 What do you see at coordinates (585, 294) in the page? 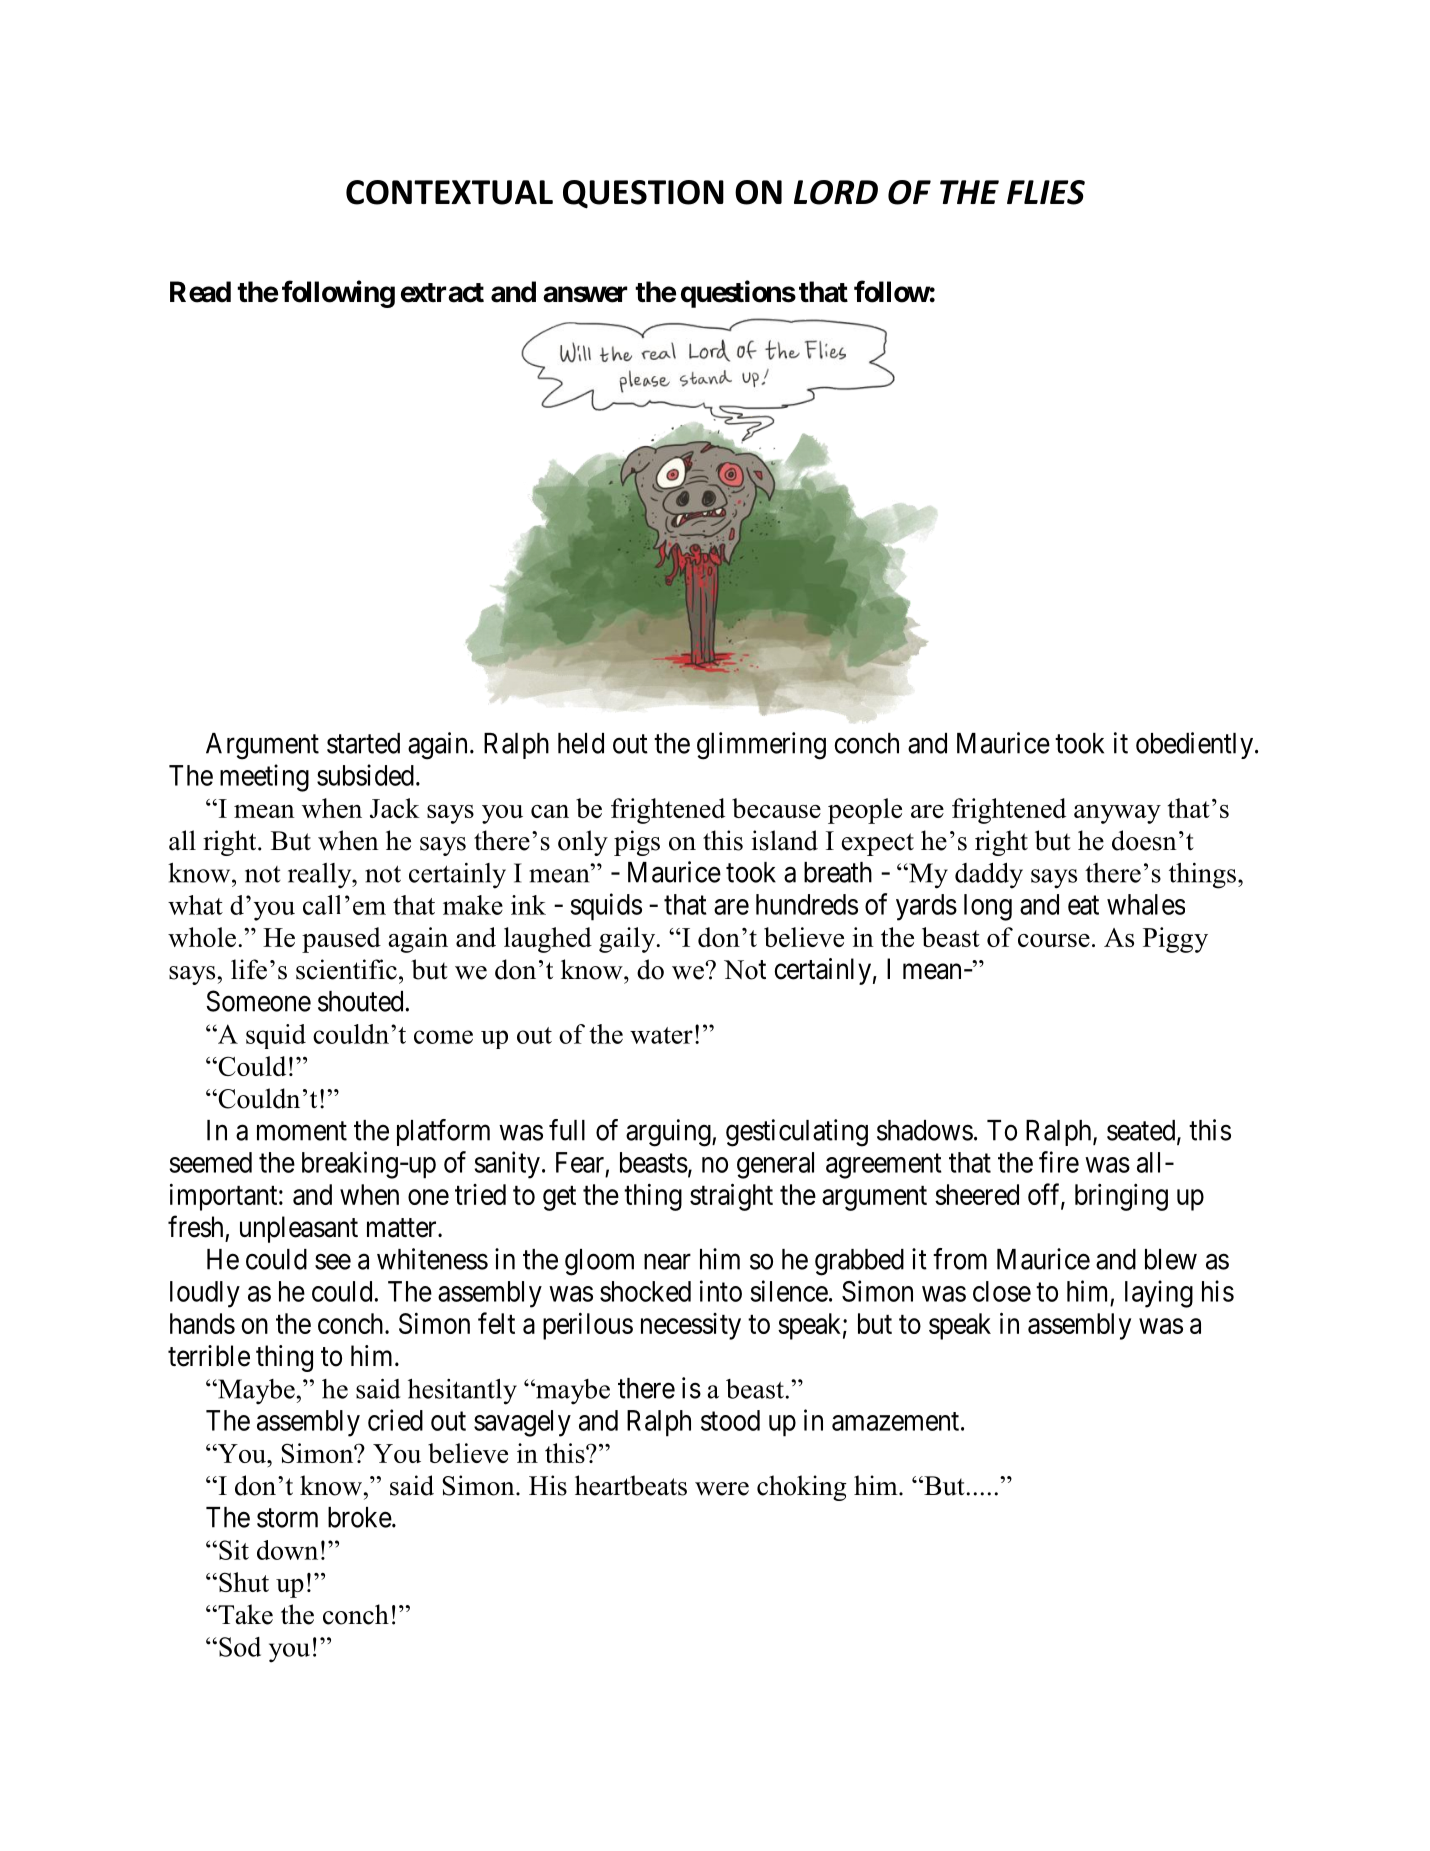
I see `answer` at bounding box center [585, 294].
